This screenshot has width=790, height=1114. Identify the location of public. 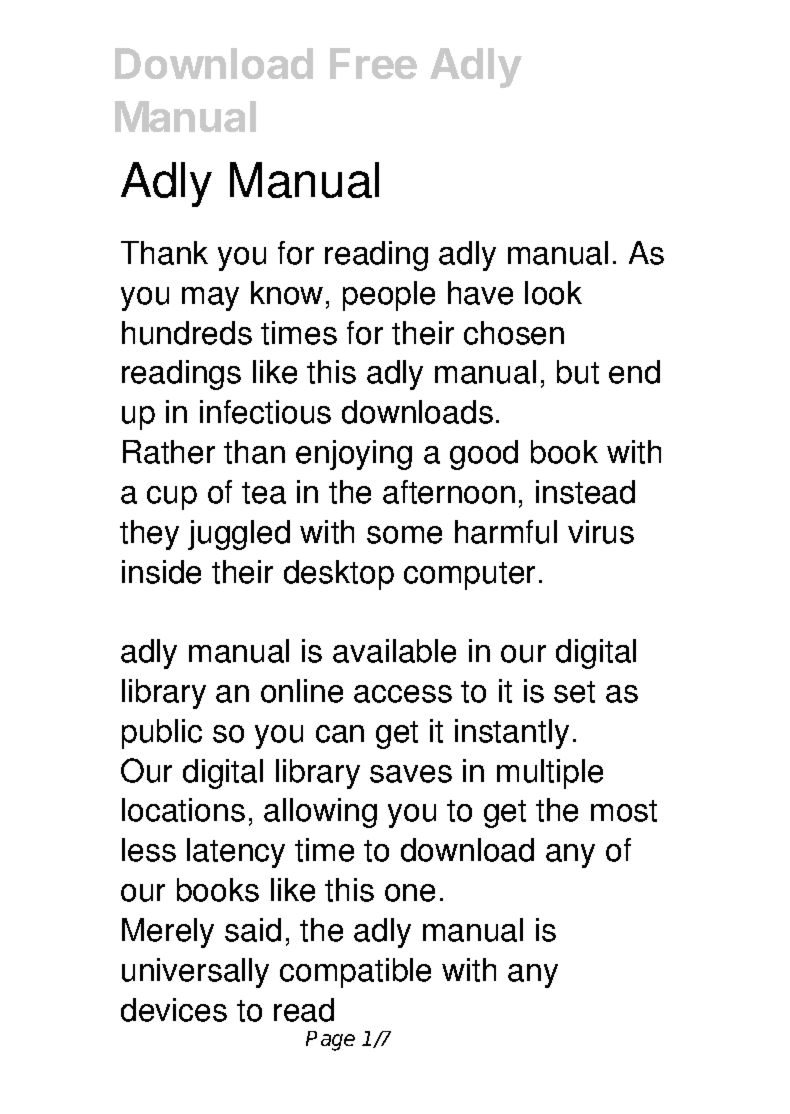
(162, 734).
